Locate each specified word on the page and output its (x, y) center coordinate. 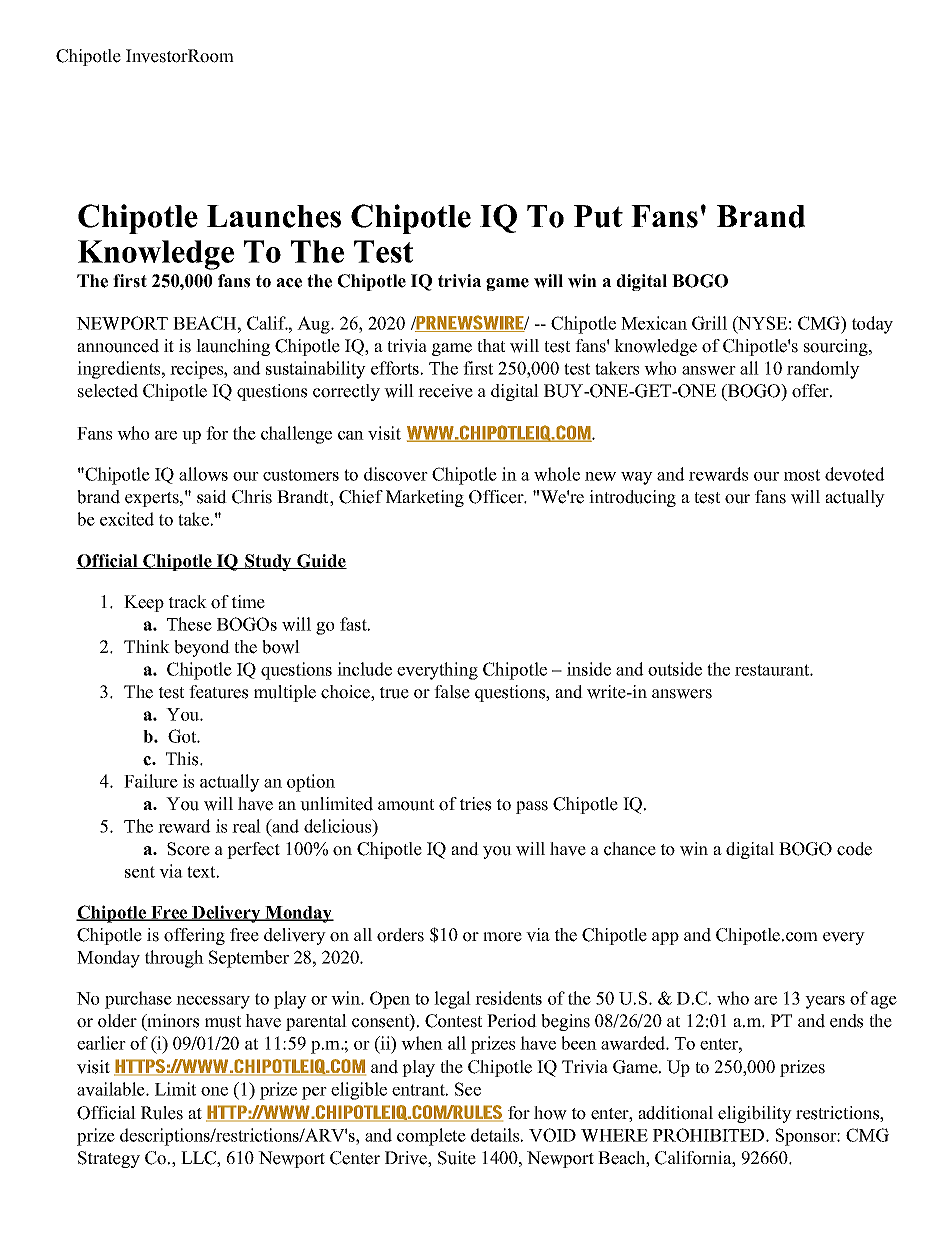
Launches (274, 216)
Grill (709, 323)
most (802, 475)
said (212, 497)
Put (598, 216)
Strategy (109, 1159)
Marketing (425, 498)
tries (475, 804)
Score (188, 849)
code (854, 849)
